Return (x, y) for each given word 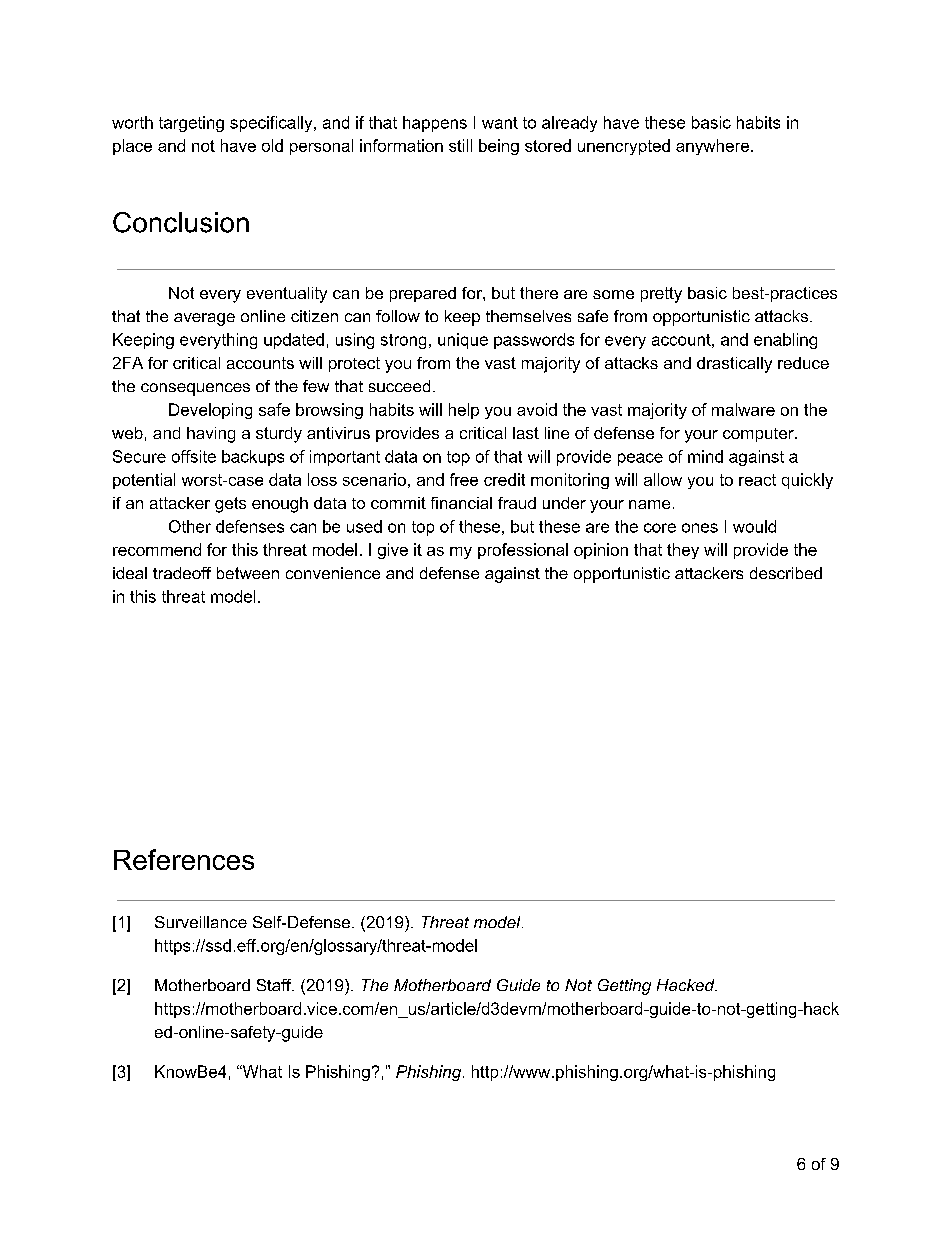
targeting (191, 124)
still (460, 145)
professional (523, 551)
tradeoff (182, 573)
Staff (275, 985)
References (184, 859)
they (683, 551)
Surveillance (201, 922)
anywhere (714, 147)
